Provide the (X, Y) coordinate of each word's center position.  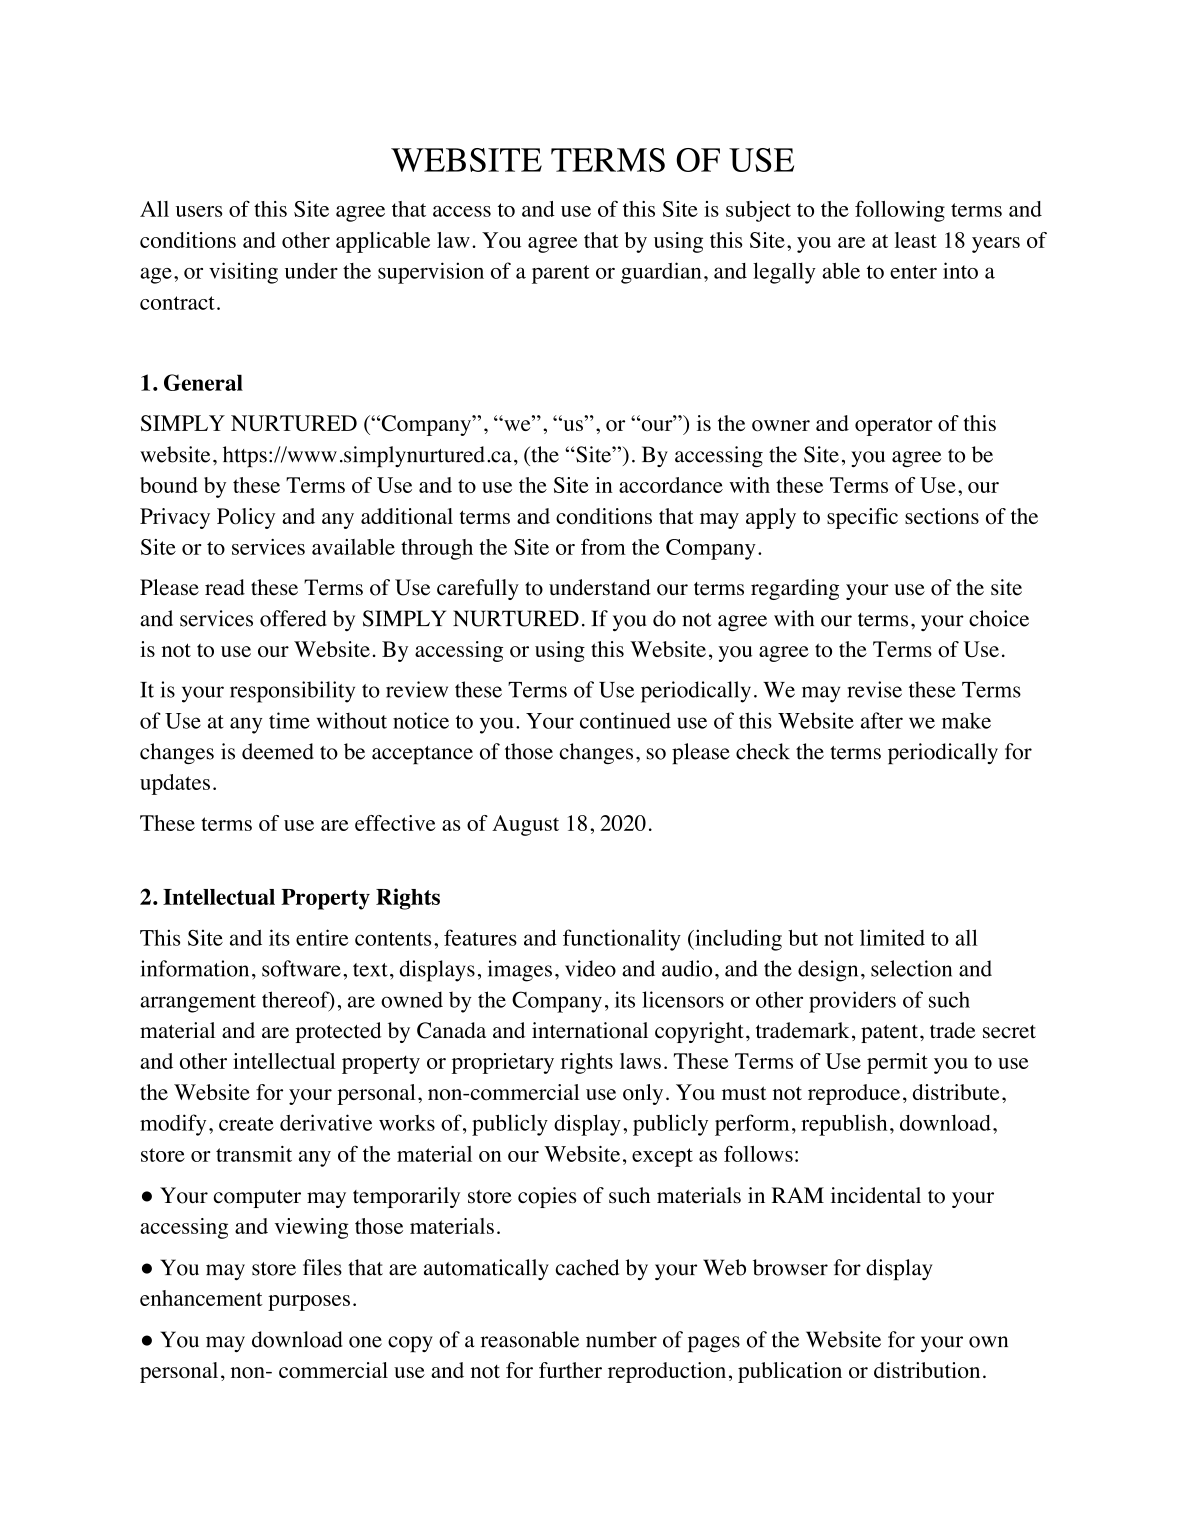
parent (560, 274)
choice (999, 618)
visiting (243, 273)
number (621, 1339)
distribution (927, 1370)
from (603, 546)
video (590, 968)
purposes (309, 1303)
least (916, 240)
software (301, 968)
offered (293, 618)
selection (911, 968)
